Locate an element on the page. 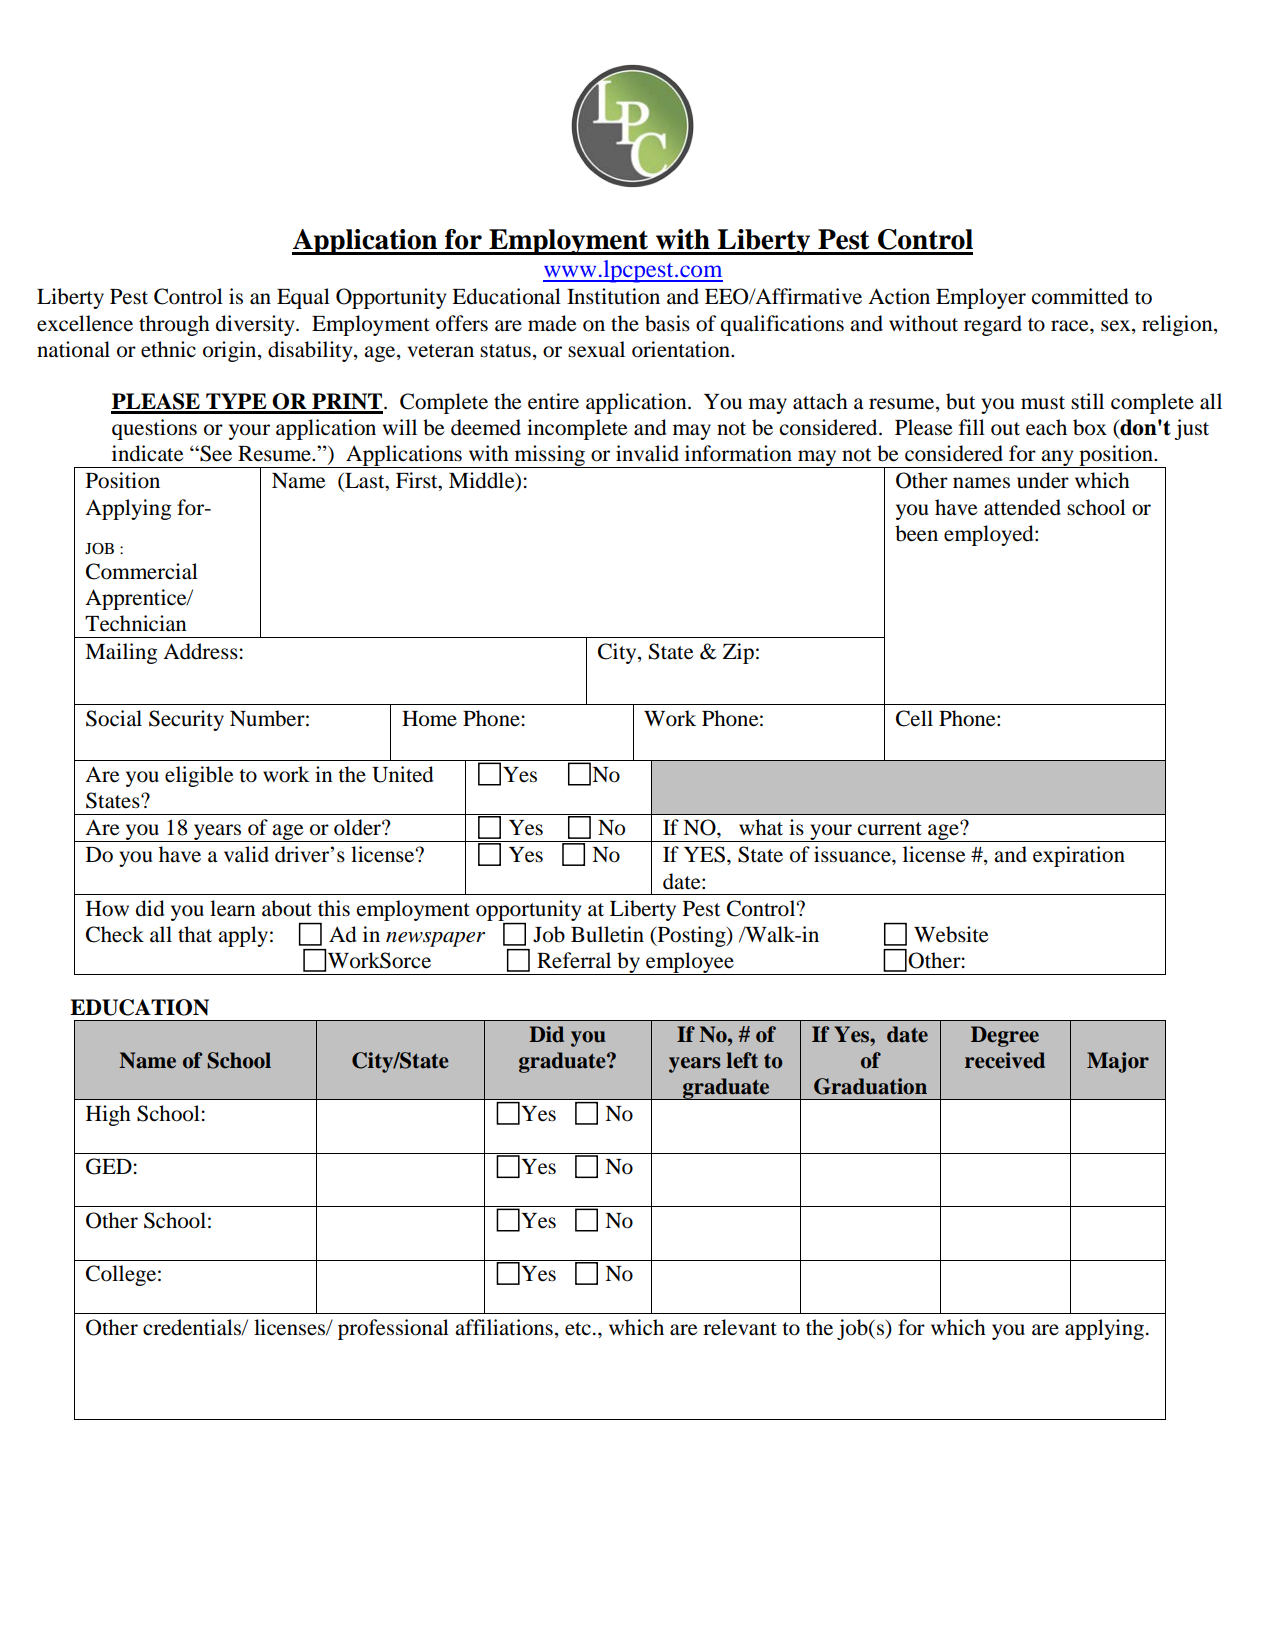 The image size is (1266, 1639). basis is located at coordinates (667, 323).
